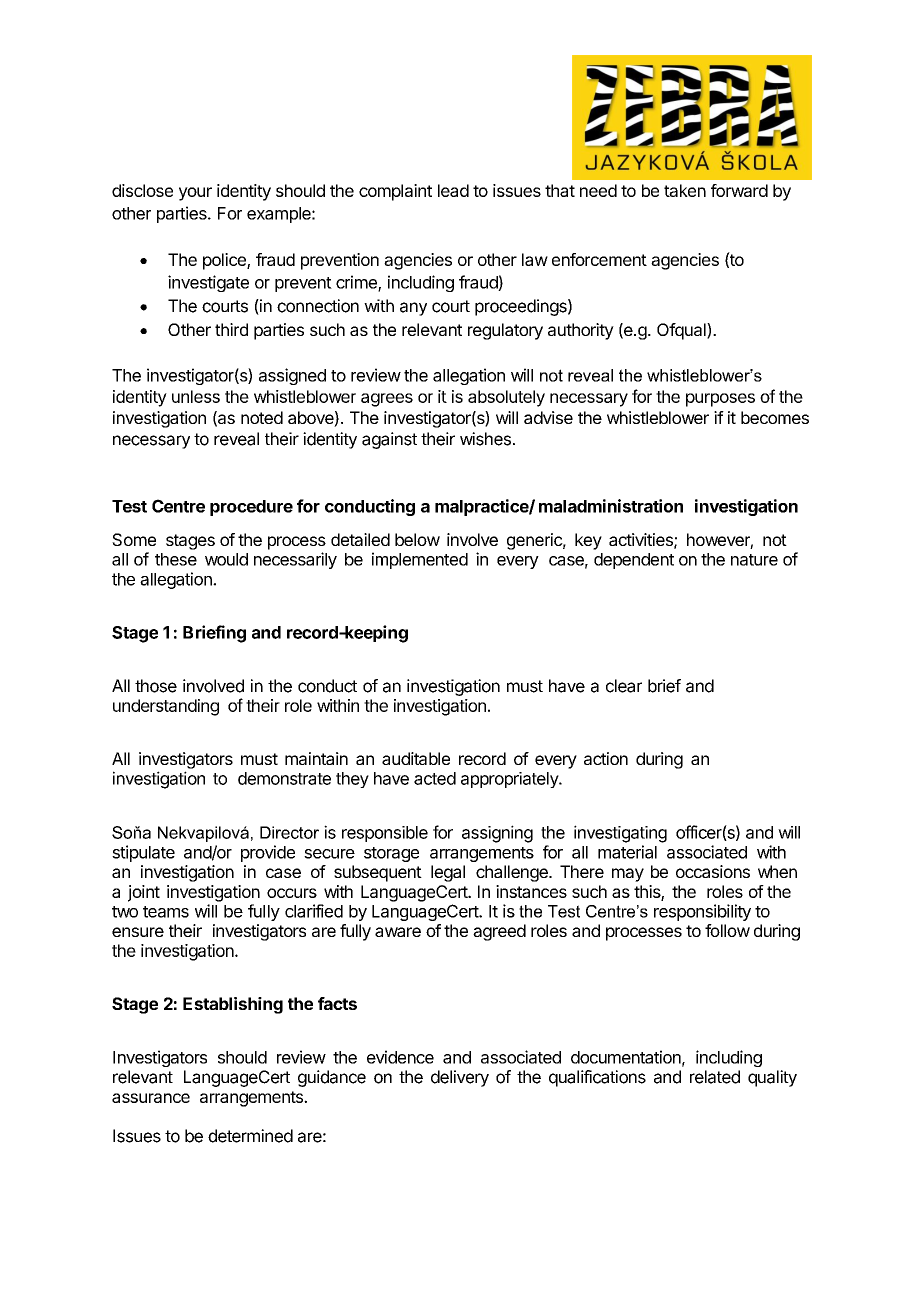  I want to click on lead, so click(453, 190).
